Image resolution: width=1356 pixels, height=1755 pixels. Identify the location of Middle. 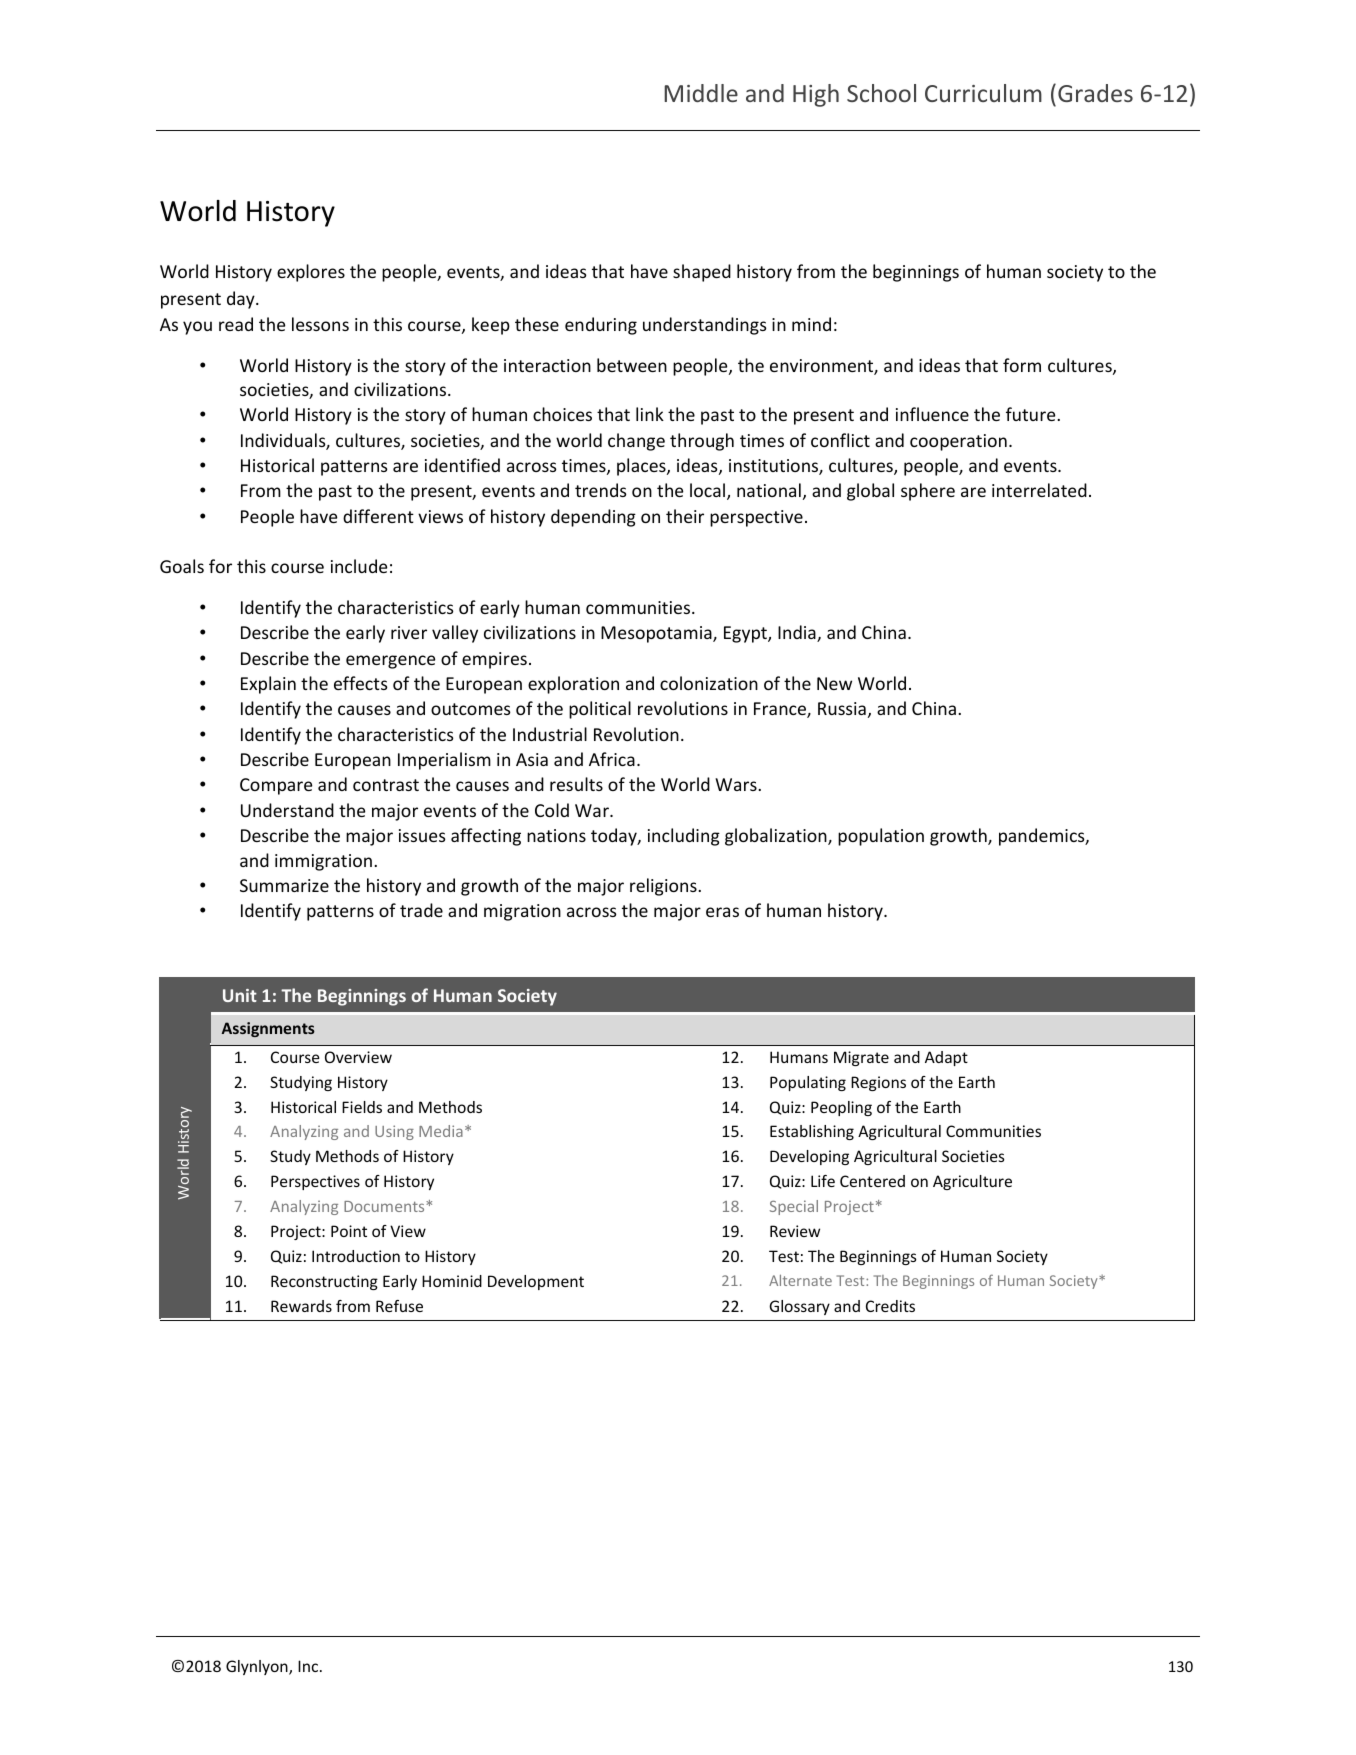
(701, 93).
